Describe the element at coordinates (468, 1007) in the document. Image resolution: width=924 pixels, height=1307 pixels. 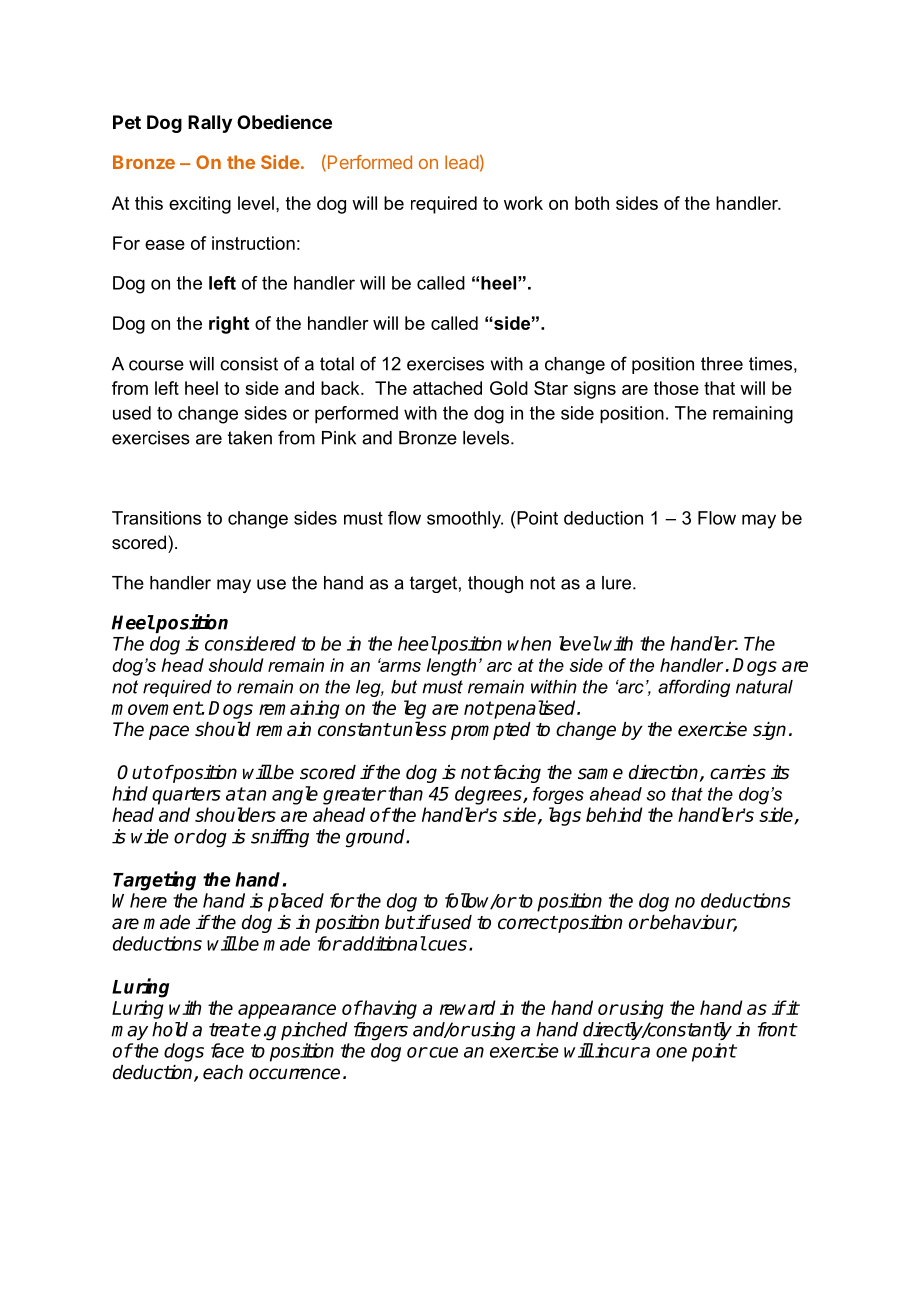
I see `reward` at that location.
